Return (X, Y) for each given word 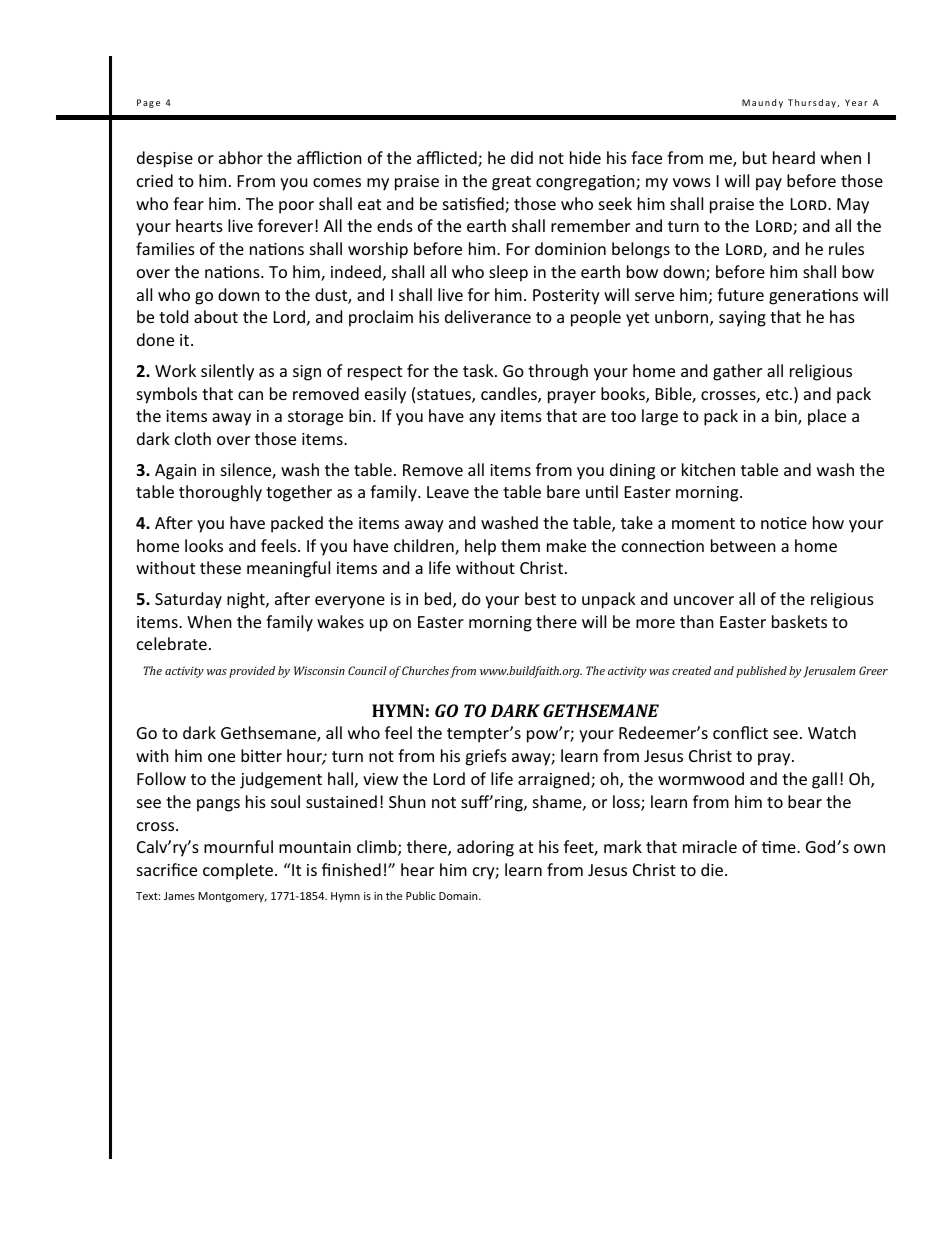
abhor (241, 157)
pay (769, 184)
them (520, 545)
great (511, 183)
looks (204, 545)
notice (784, 523)
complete (239, 871)
